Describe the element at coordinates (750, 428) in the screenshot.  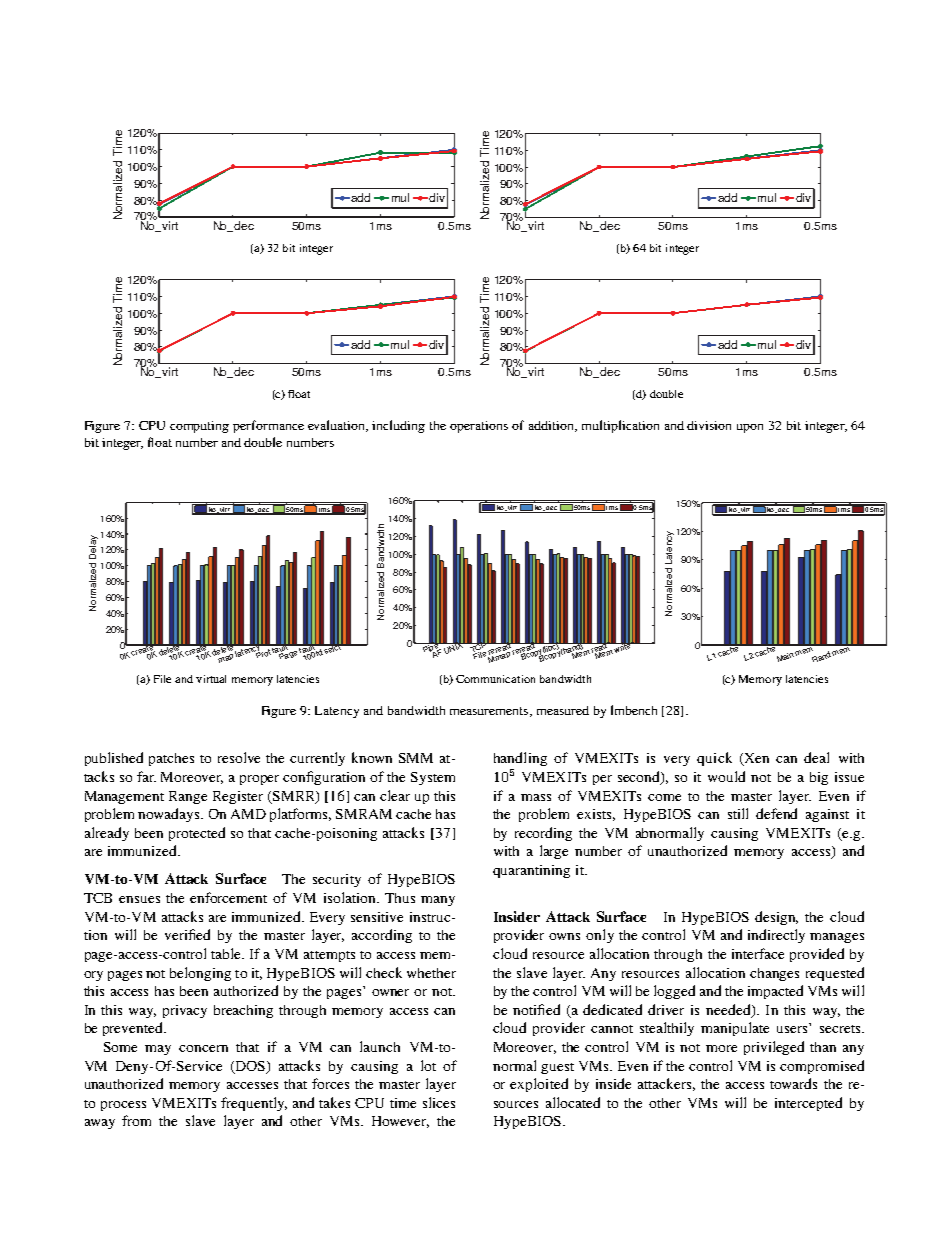
I see `upon` at that location.
